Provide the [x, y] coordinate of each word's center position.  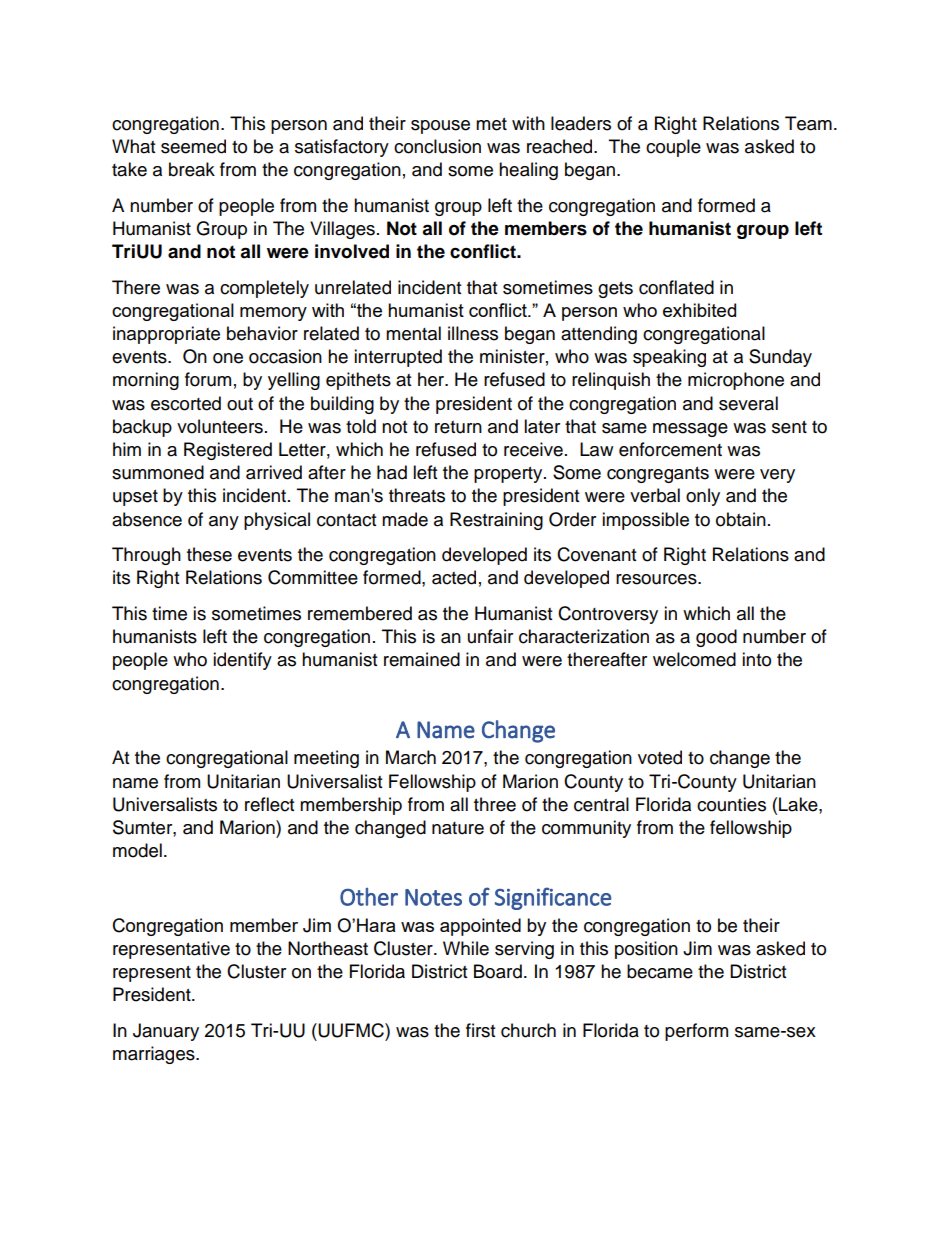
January [166, 1032]
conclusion [437, 146]
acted [454, 577]
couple [673, 148]
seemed [193, 146]
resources [657, 579]
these [209, 554]
